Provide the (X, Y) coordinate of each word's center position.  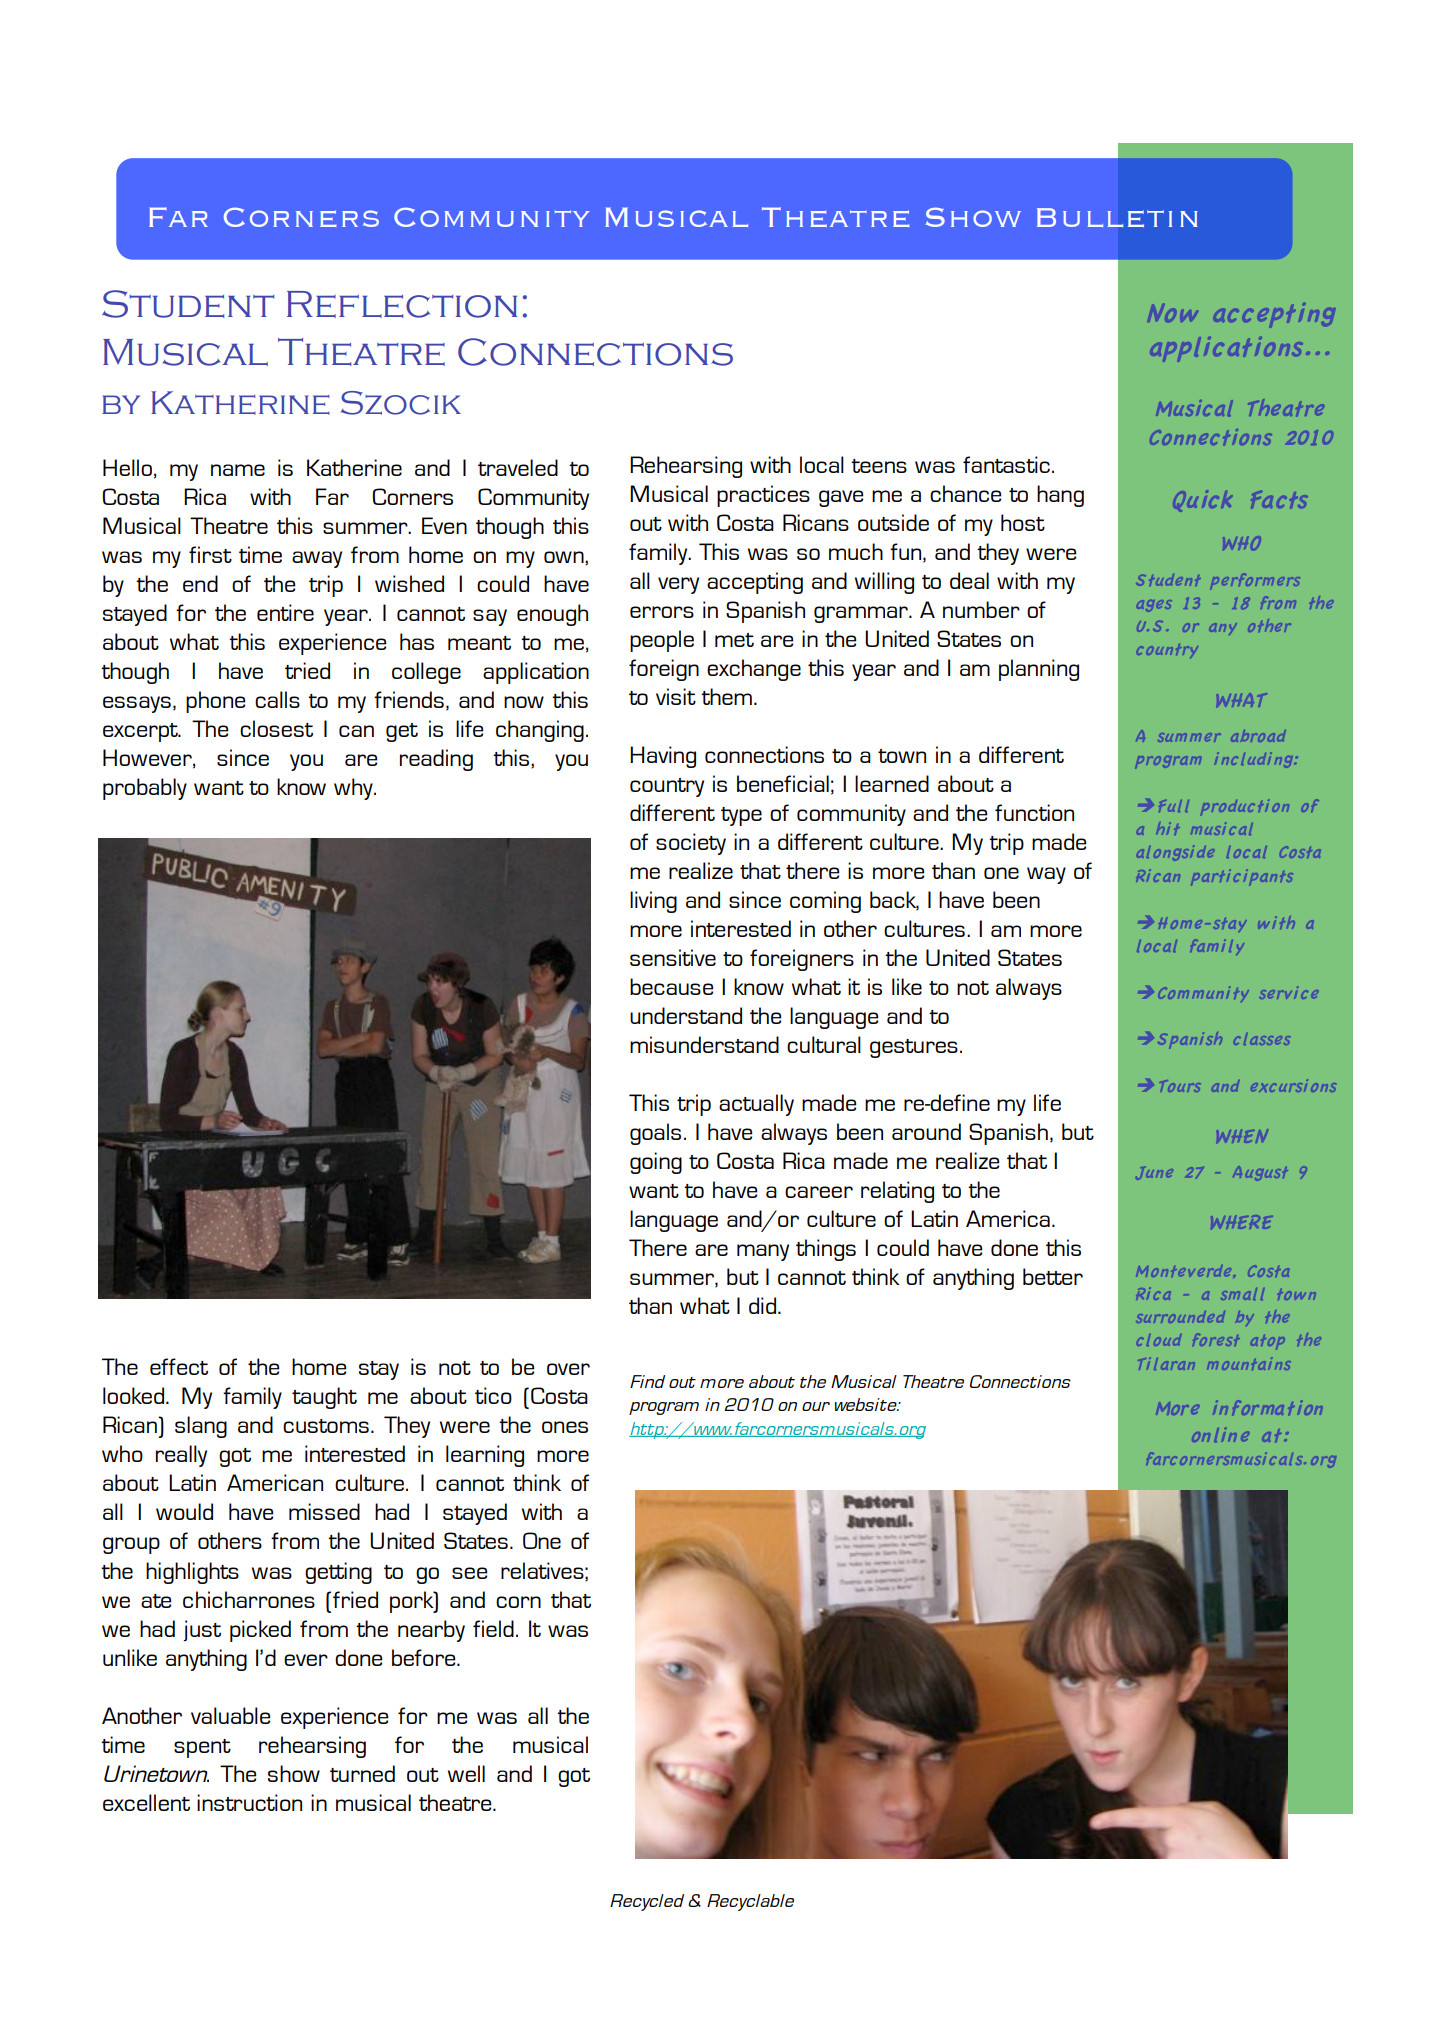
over (568, 1369)
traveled (518, 467)
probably (145, 789)
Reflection (402, 304)
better (1053, 1276)
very (678, 585)
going (656, 1163)
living (653, 902)
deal (969, 580)
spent (202, 1748)
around (926, 1131)
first (210, 554)
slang (201, 1427)
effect (179, 1366)
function (1034, 812)
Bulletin (1117, 217)
